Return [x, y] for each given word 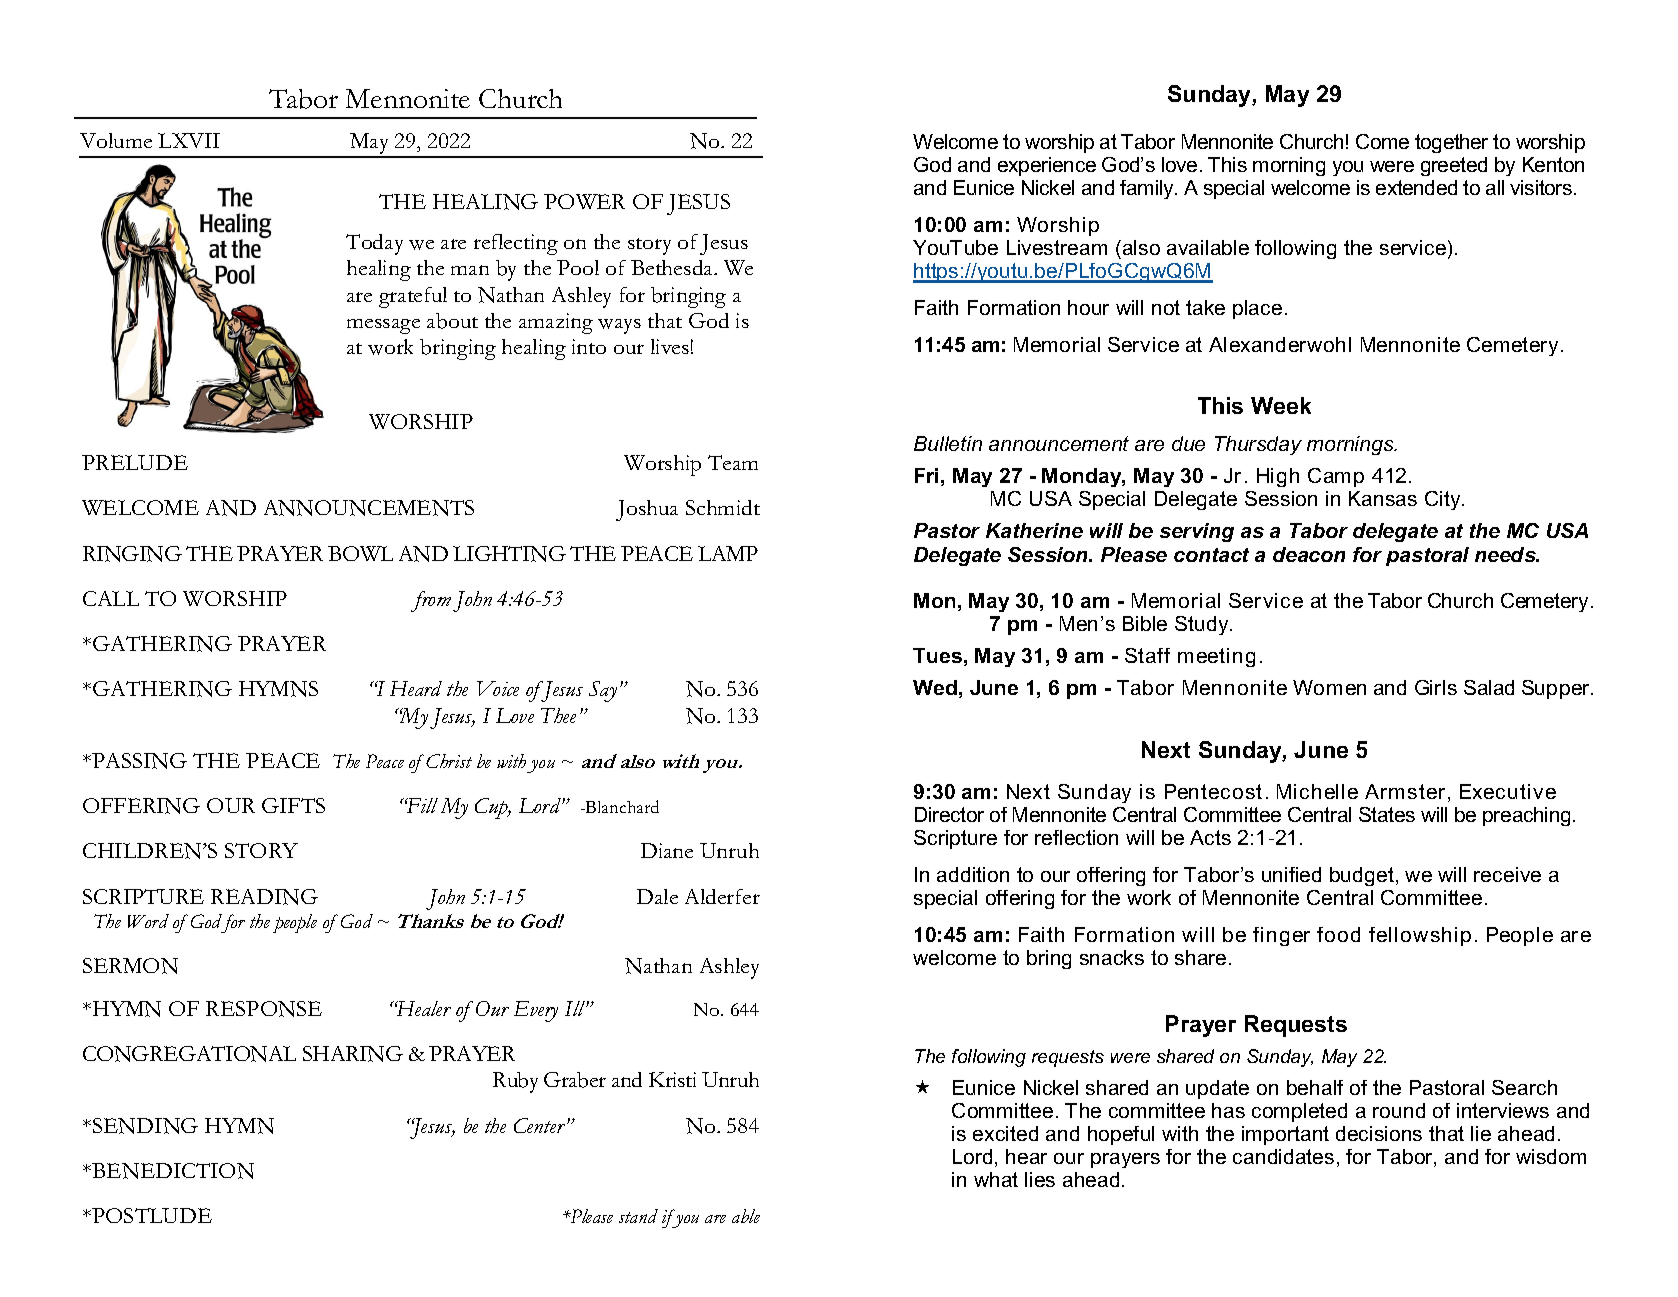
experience [1047, 166]
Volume [116, 140]
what [996, 1179]
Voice [498, 688]
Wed [935, 687]
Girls [1436, 687]
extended [1416, 187]
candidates [1283, 1156]
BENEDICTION [172, 1171]
